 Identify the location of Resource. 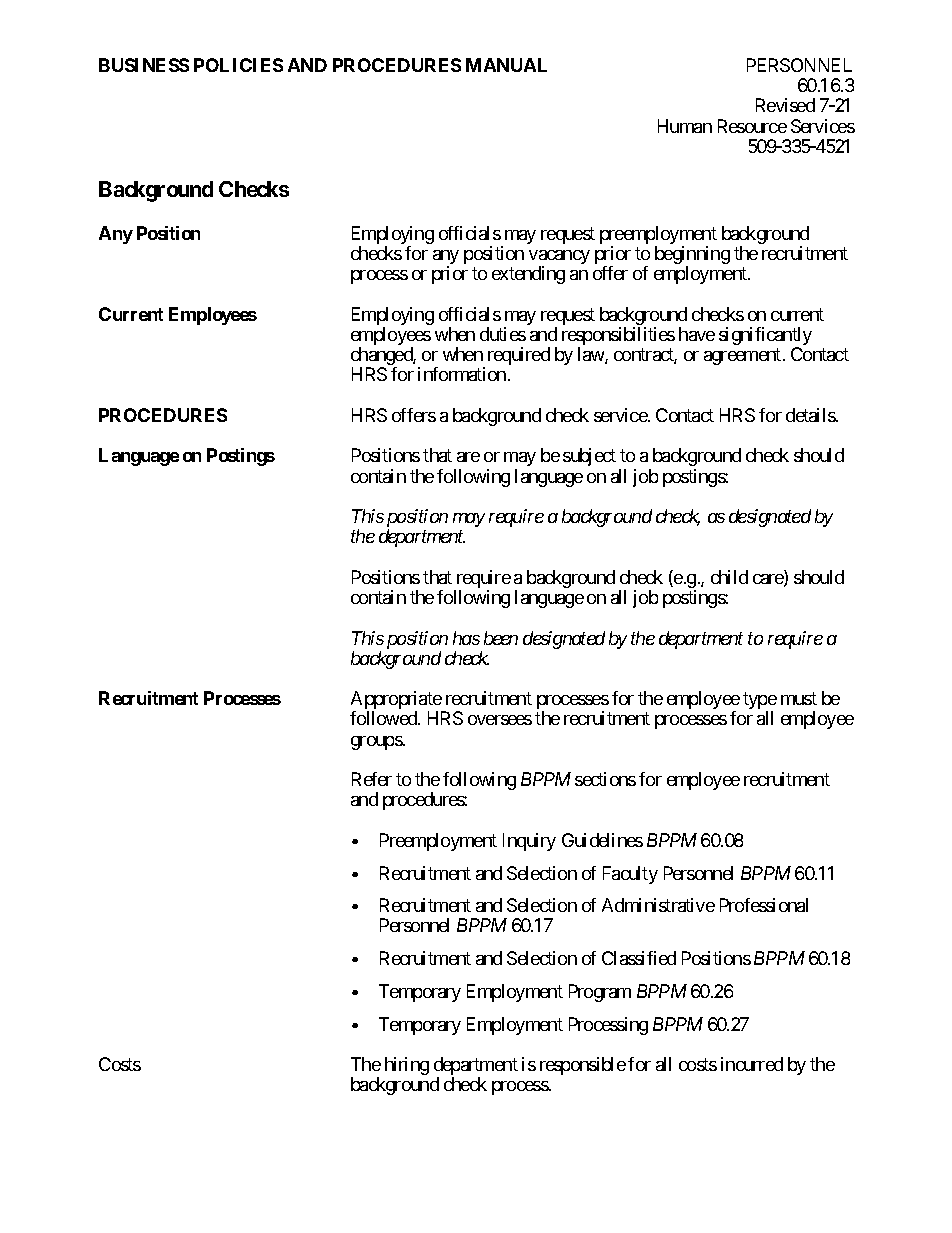
(752, 126).
